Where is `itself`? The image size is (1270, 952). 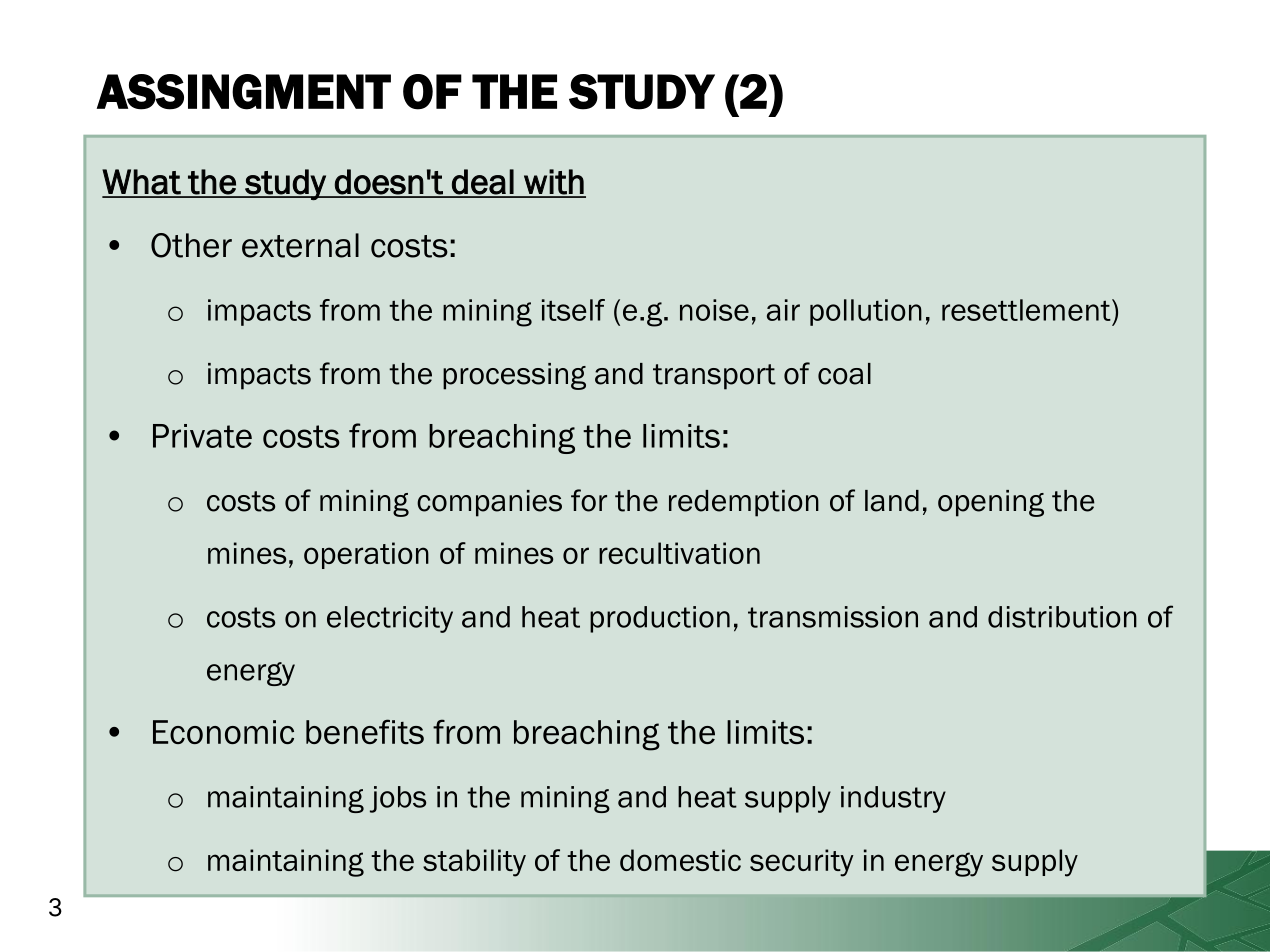 itself is located at coordinates (573, 310).
